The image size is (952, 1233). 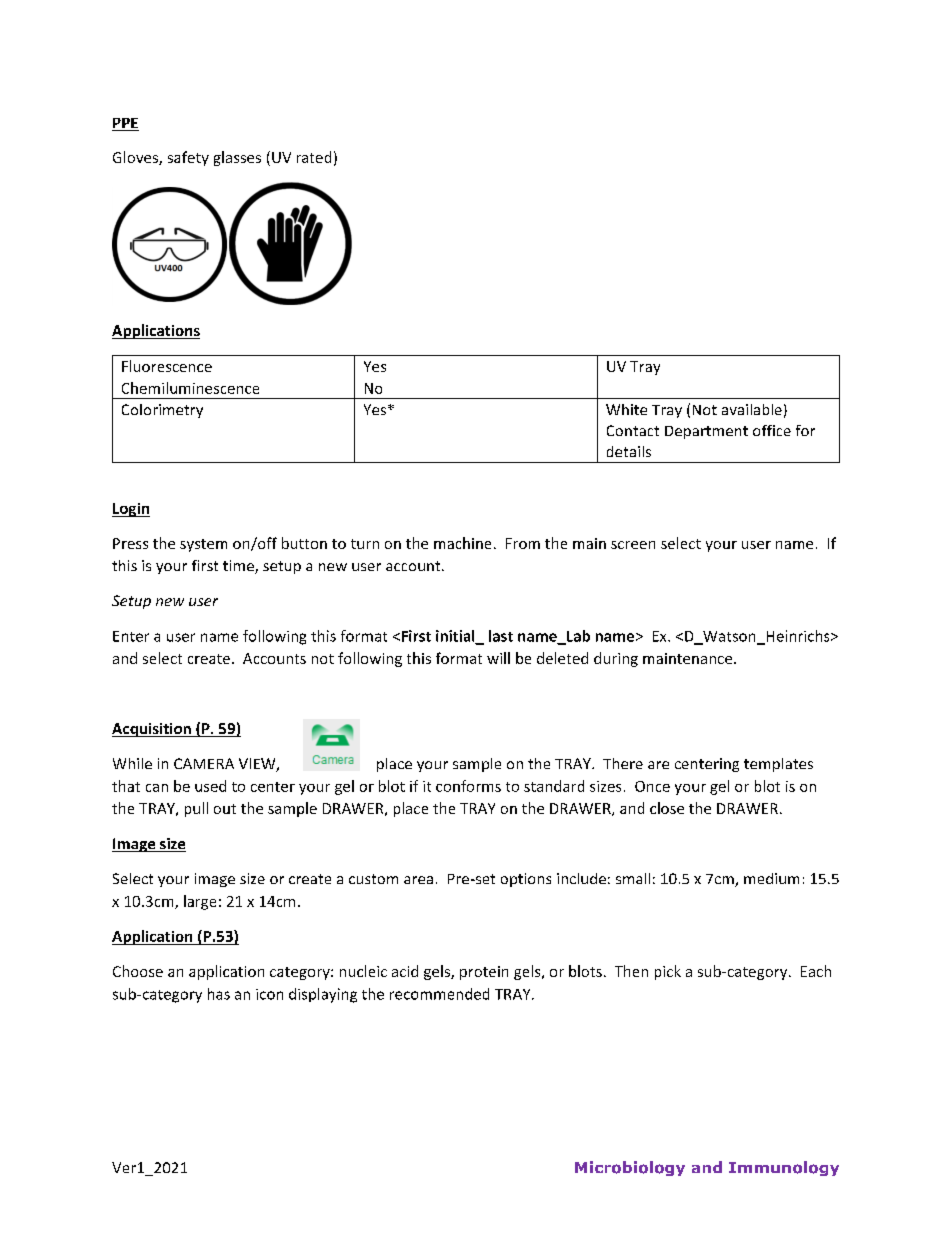 I want to click on available, so click(x=752, y=409).
